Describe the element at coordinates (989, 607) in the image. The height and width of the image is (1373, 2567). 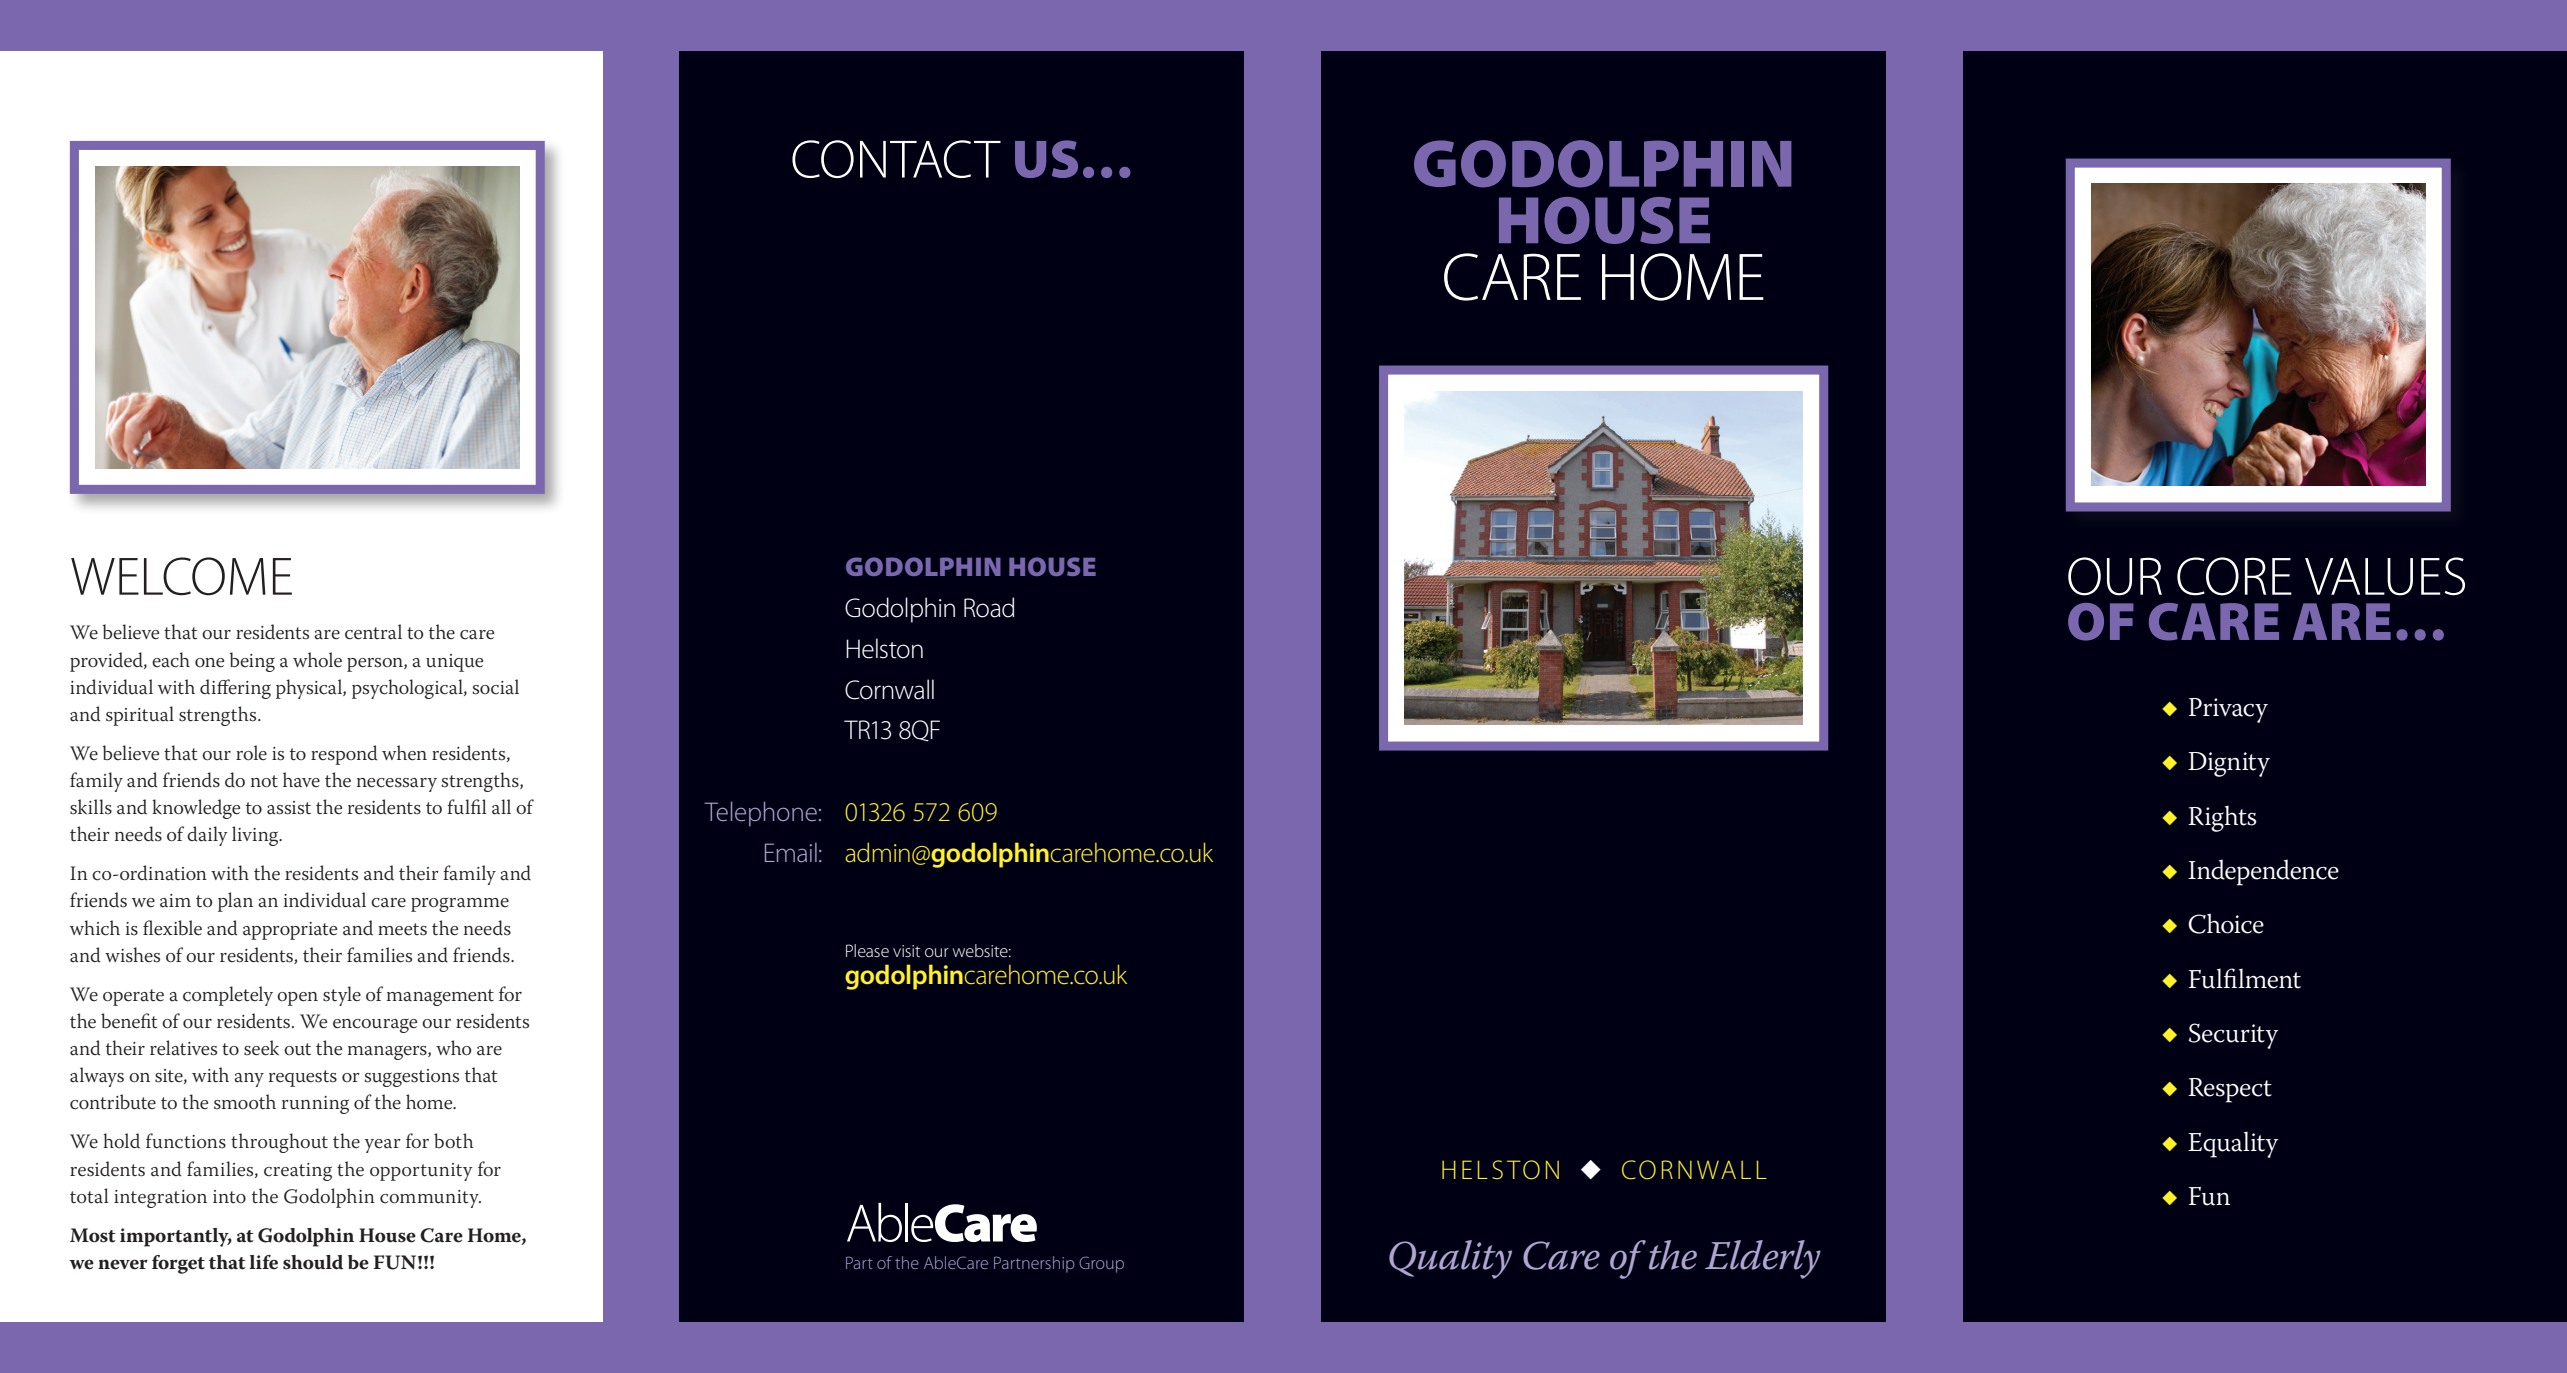
I see `Road` at that location.
